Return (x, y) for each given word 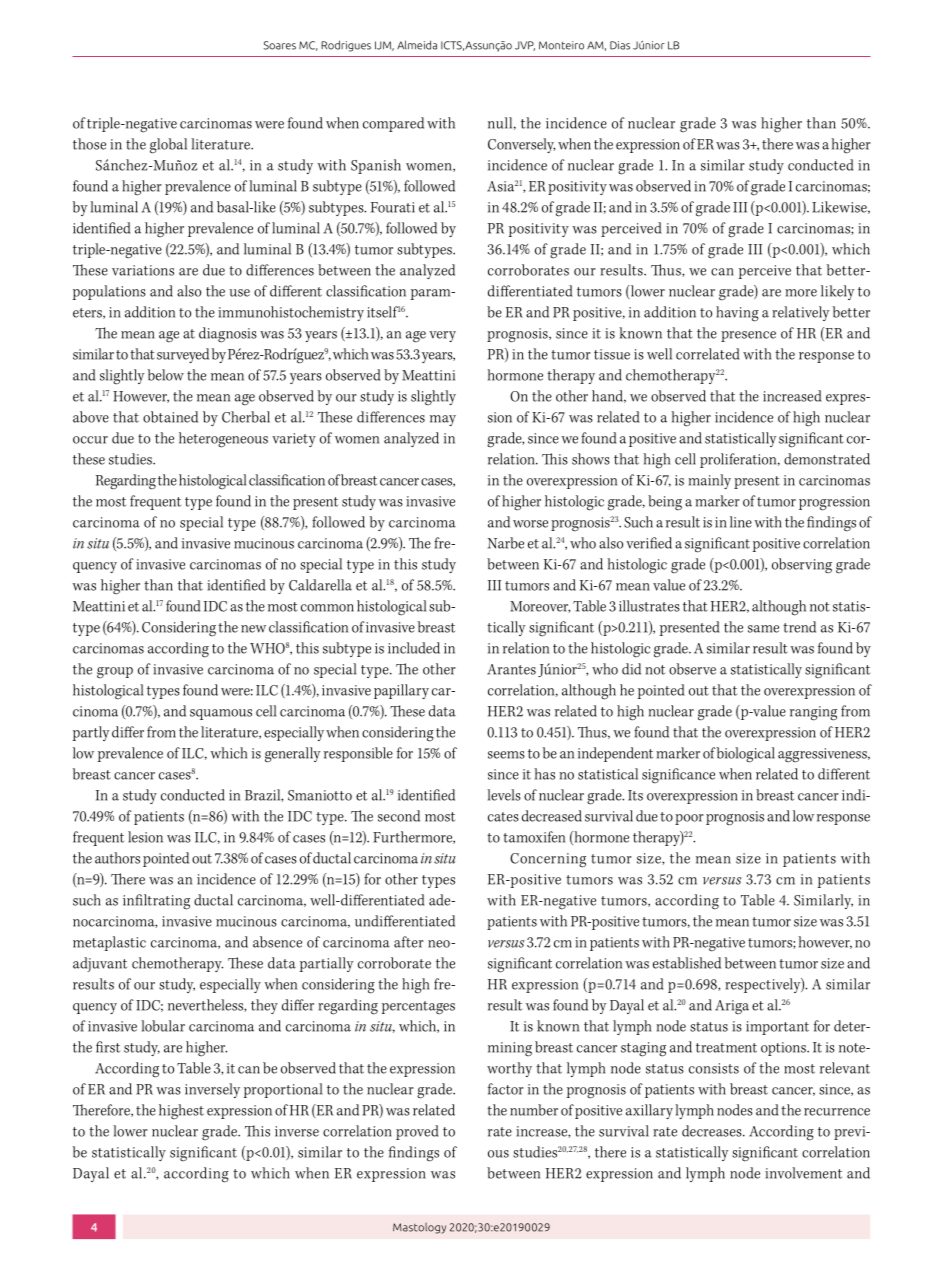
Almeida (417, 45)
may (443, 420)
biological (746, 755)
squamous (221, 714)
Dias (620, 45)
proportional (282, 1090)
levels (504, 795)
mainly (709, 481)
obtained (170, 417)
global (168, 146)
